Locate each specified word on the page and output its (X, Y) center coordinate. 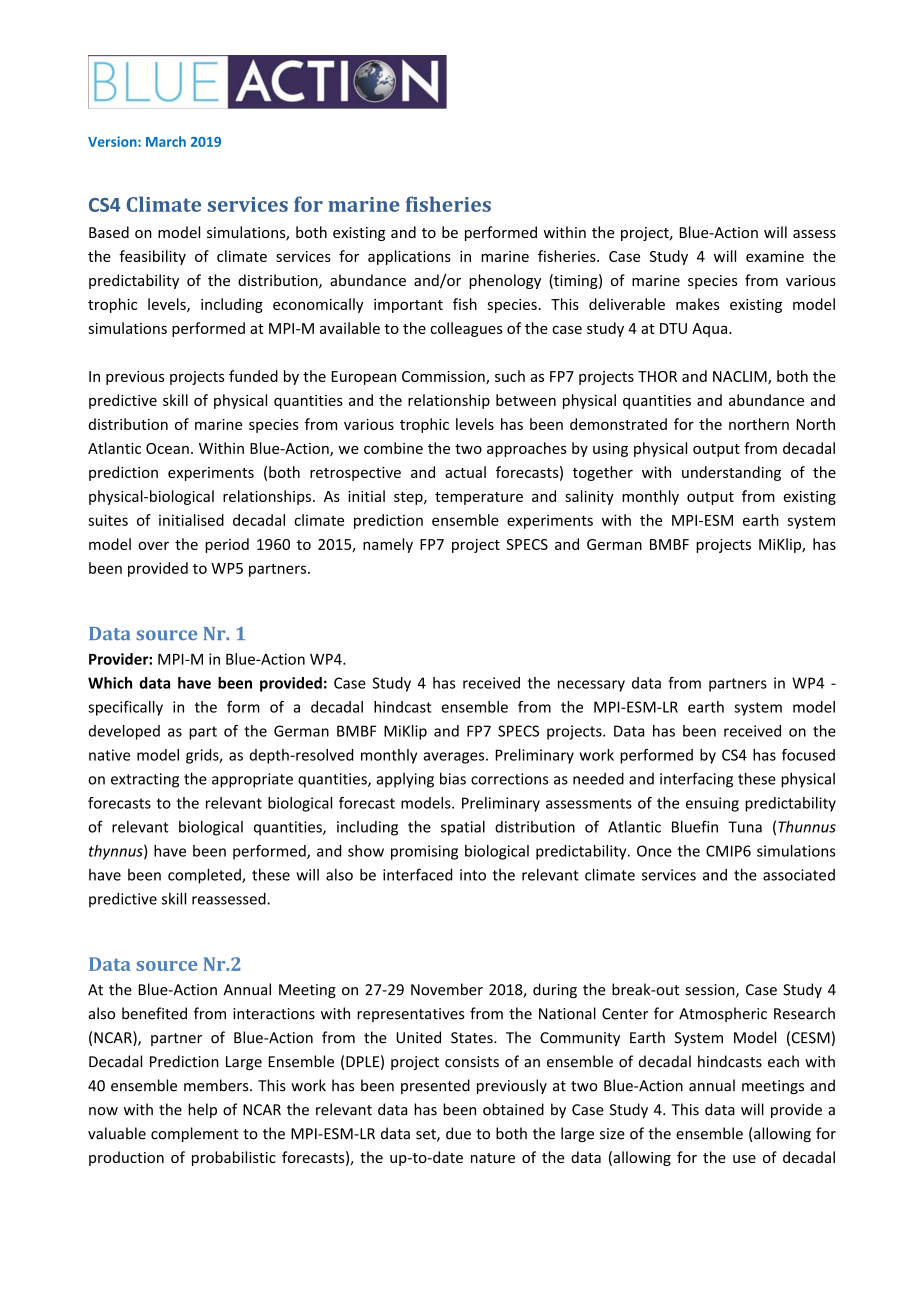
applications (409, 257)
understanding (731, 473)
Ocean (167, 448)
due (458, 1133)
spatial (463, 828)
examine (775, 256)
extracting (145, 780)
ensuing (712, 804)
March (166, 141)
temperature (479, 498)
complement (195, 1134)
